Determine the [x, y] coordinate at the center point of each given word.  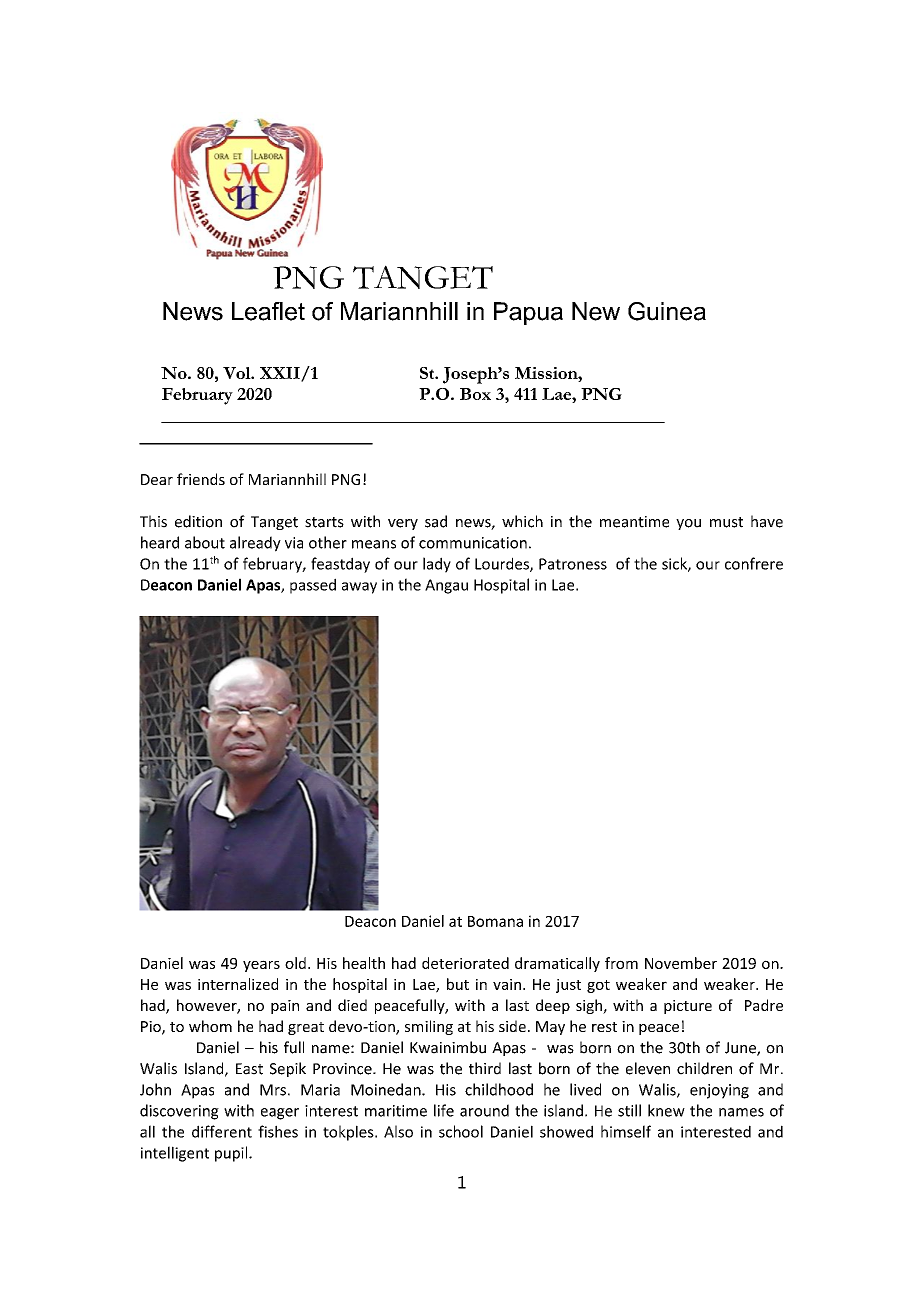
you [688, 524]
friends [201, 479]
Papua [528, 313]
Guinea [667, 311]
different [222, 1131]
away [359, 588]
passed [313, 586]
